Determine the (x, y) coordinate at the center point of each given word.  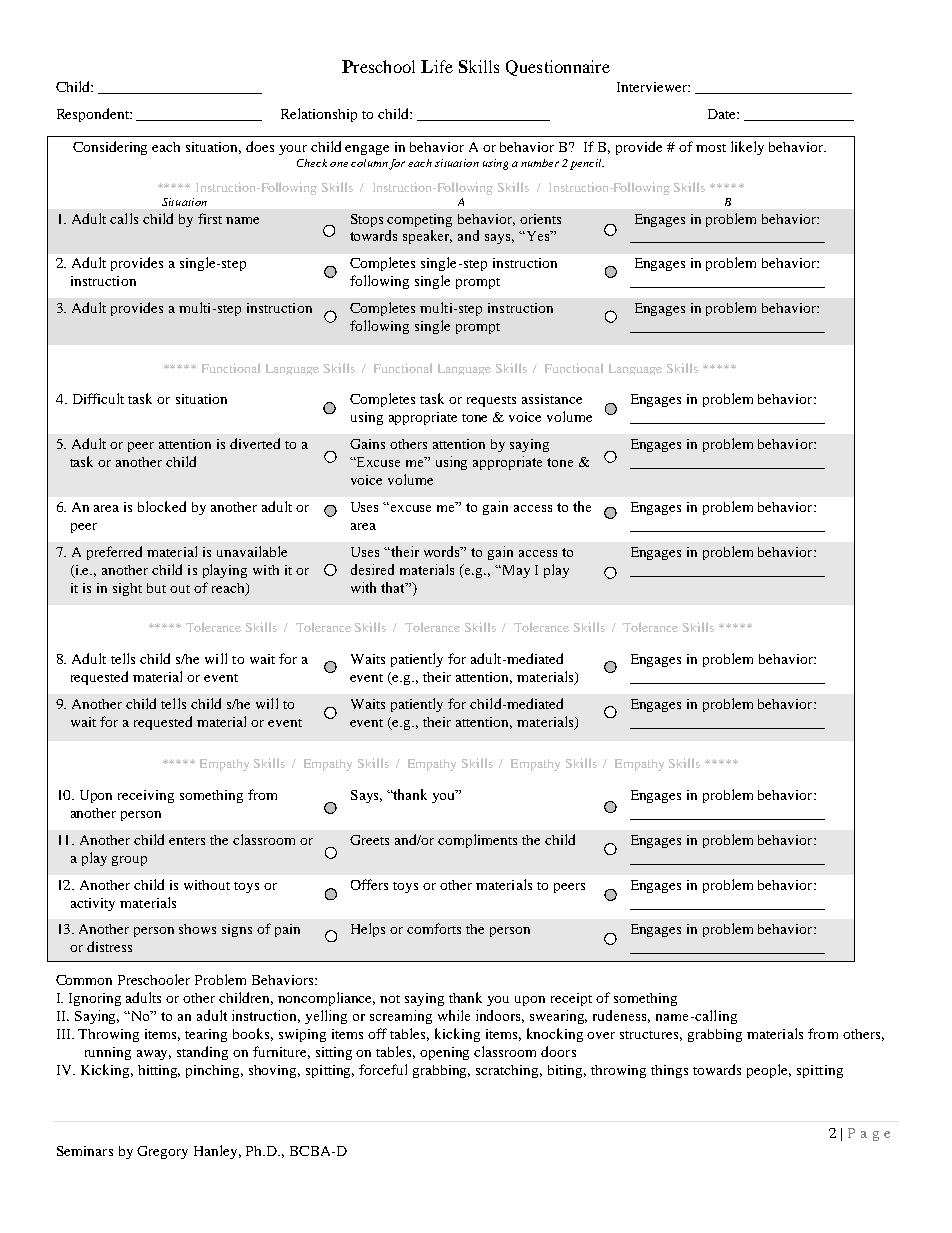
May (515, 571)
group (129, 861)
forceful (383, 1069)
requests (491, 401)
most (711, 148)
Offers (369, 884)
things (669, 1071)
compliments (477, 841)
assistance (552, 399)
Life (437, 66)
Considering (110, 148)
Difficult (98, 398)
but (156, 588)
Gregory (162, 1152)
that (394, 587)
